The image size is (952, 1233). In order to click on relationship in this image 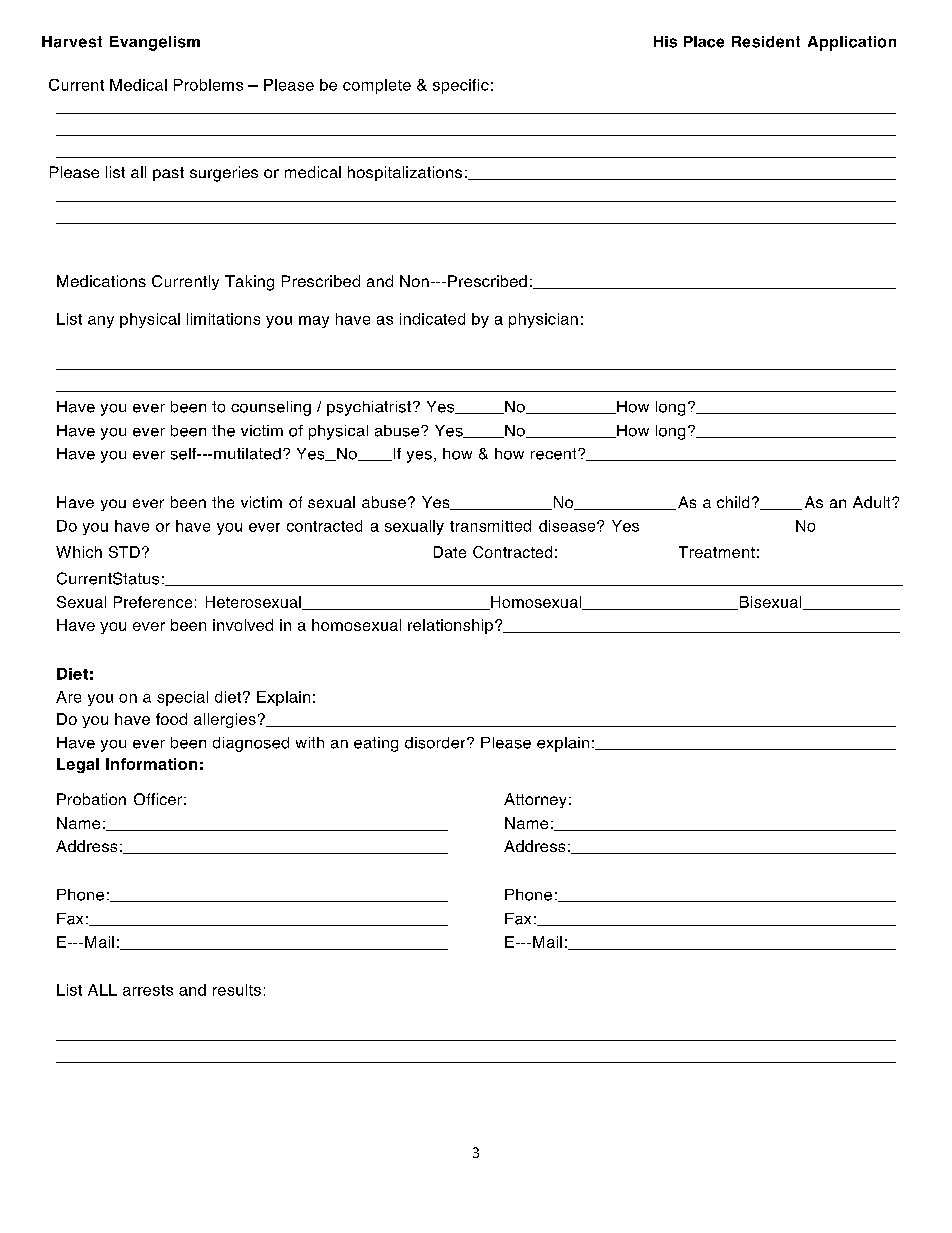, I will do `click(450, 626)`.
